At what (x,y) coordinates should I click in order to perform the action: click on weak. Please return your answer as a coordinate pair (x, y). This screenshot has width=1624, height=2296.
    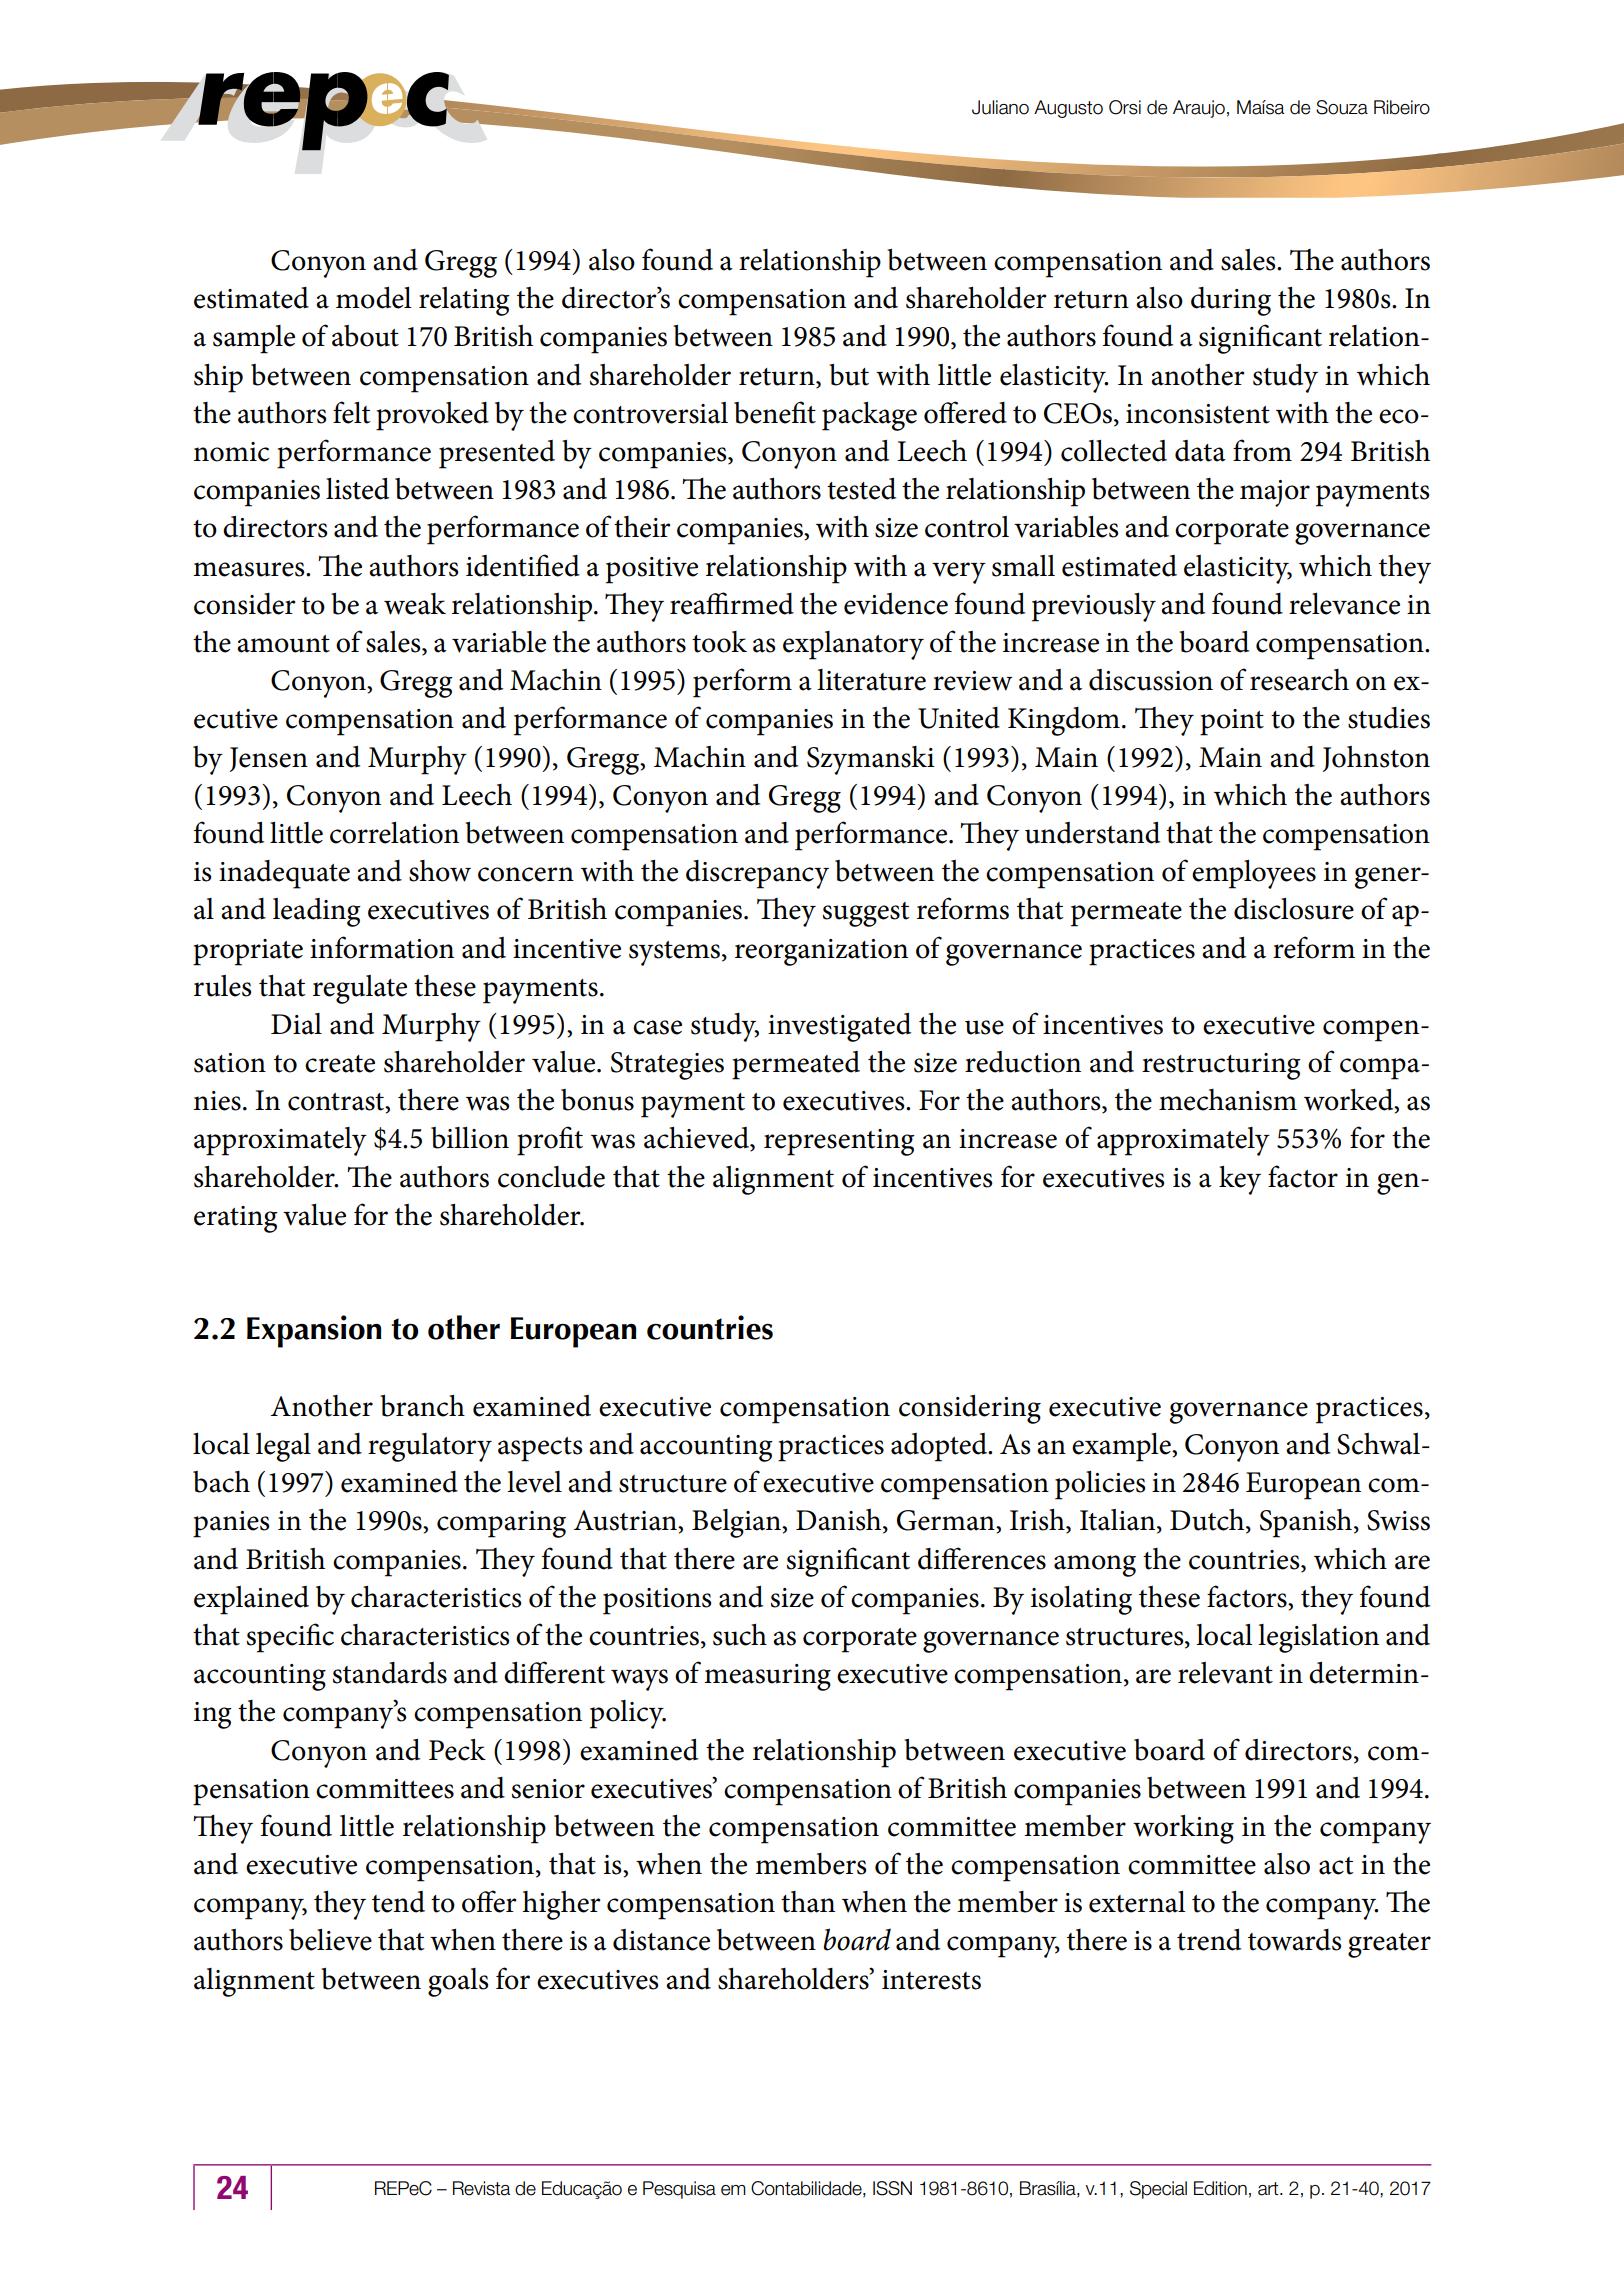
    Looking at the image, I should click on (415, 604).
